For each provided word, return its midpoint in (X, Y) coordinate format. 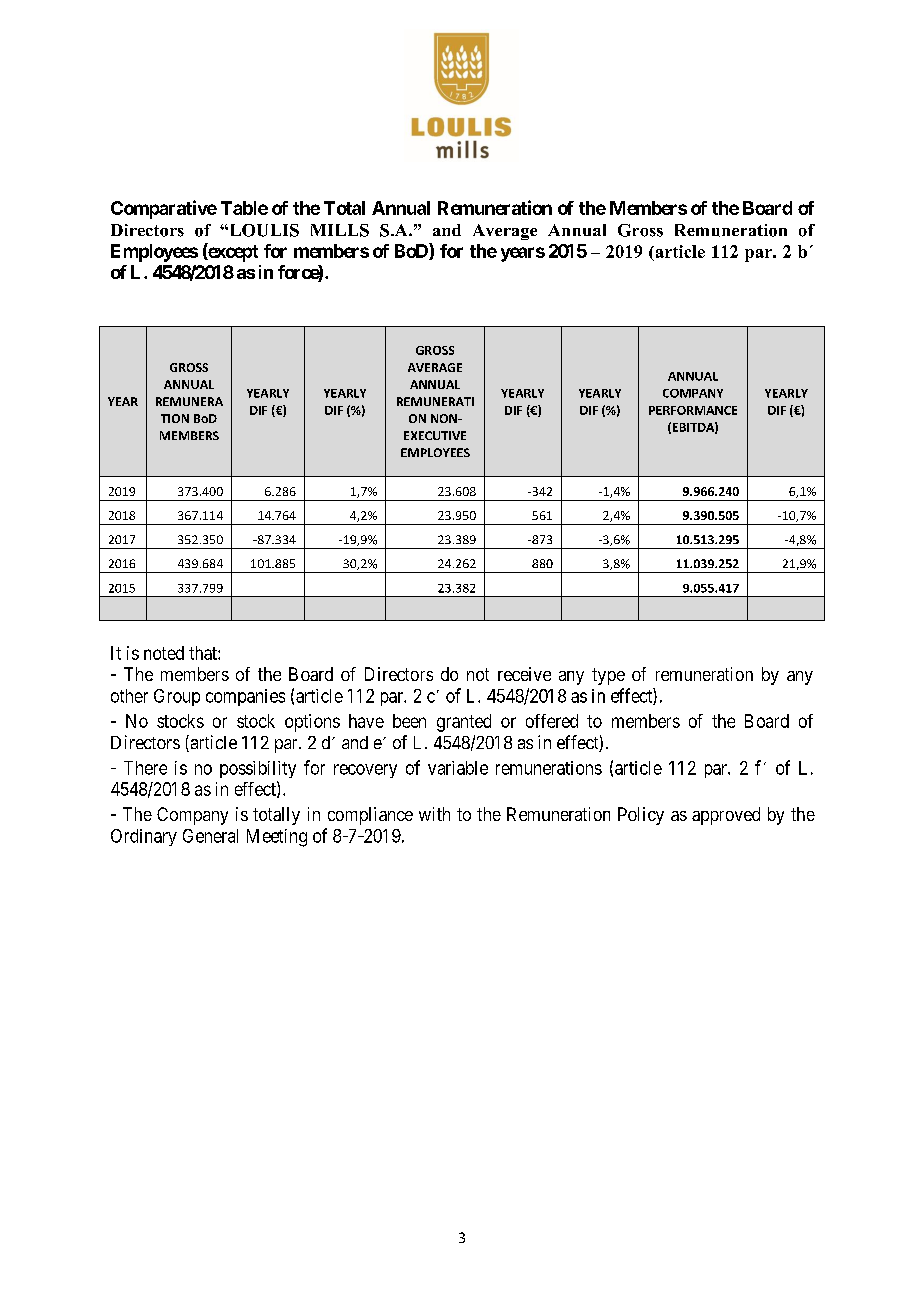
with (434, 814)
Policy (641, 816)
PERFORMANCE (693, 410)
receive (524, 674)
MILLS (340, 230)
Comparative (164, 209)
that (204, 653)
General (210, 836)
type (608, 676)
